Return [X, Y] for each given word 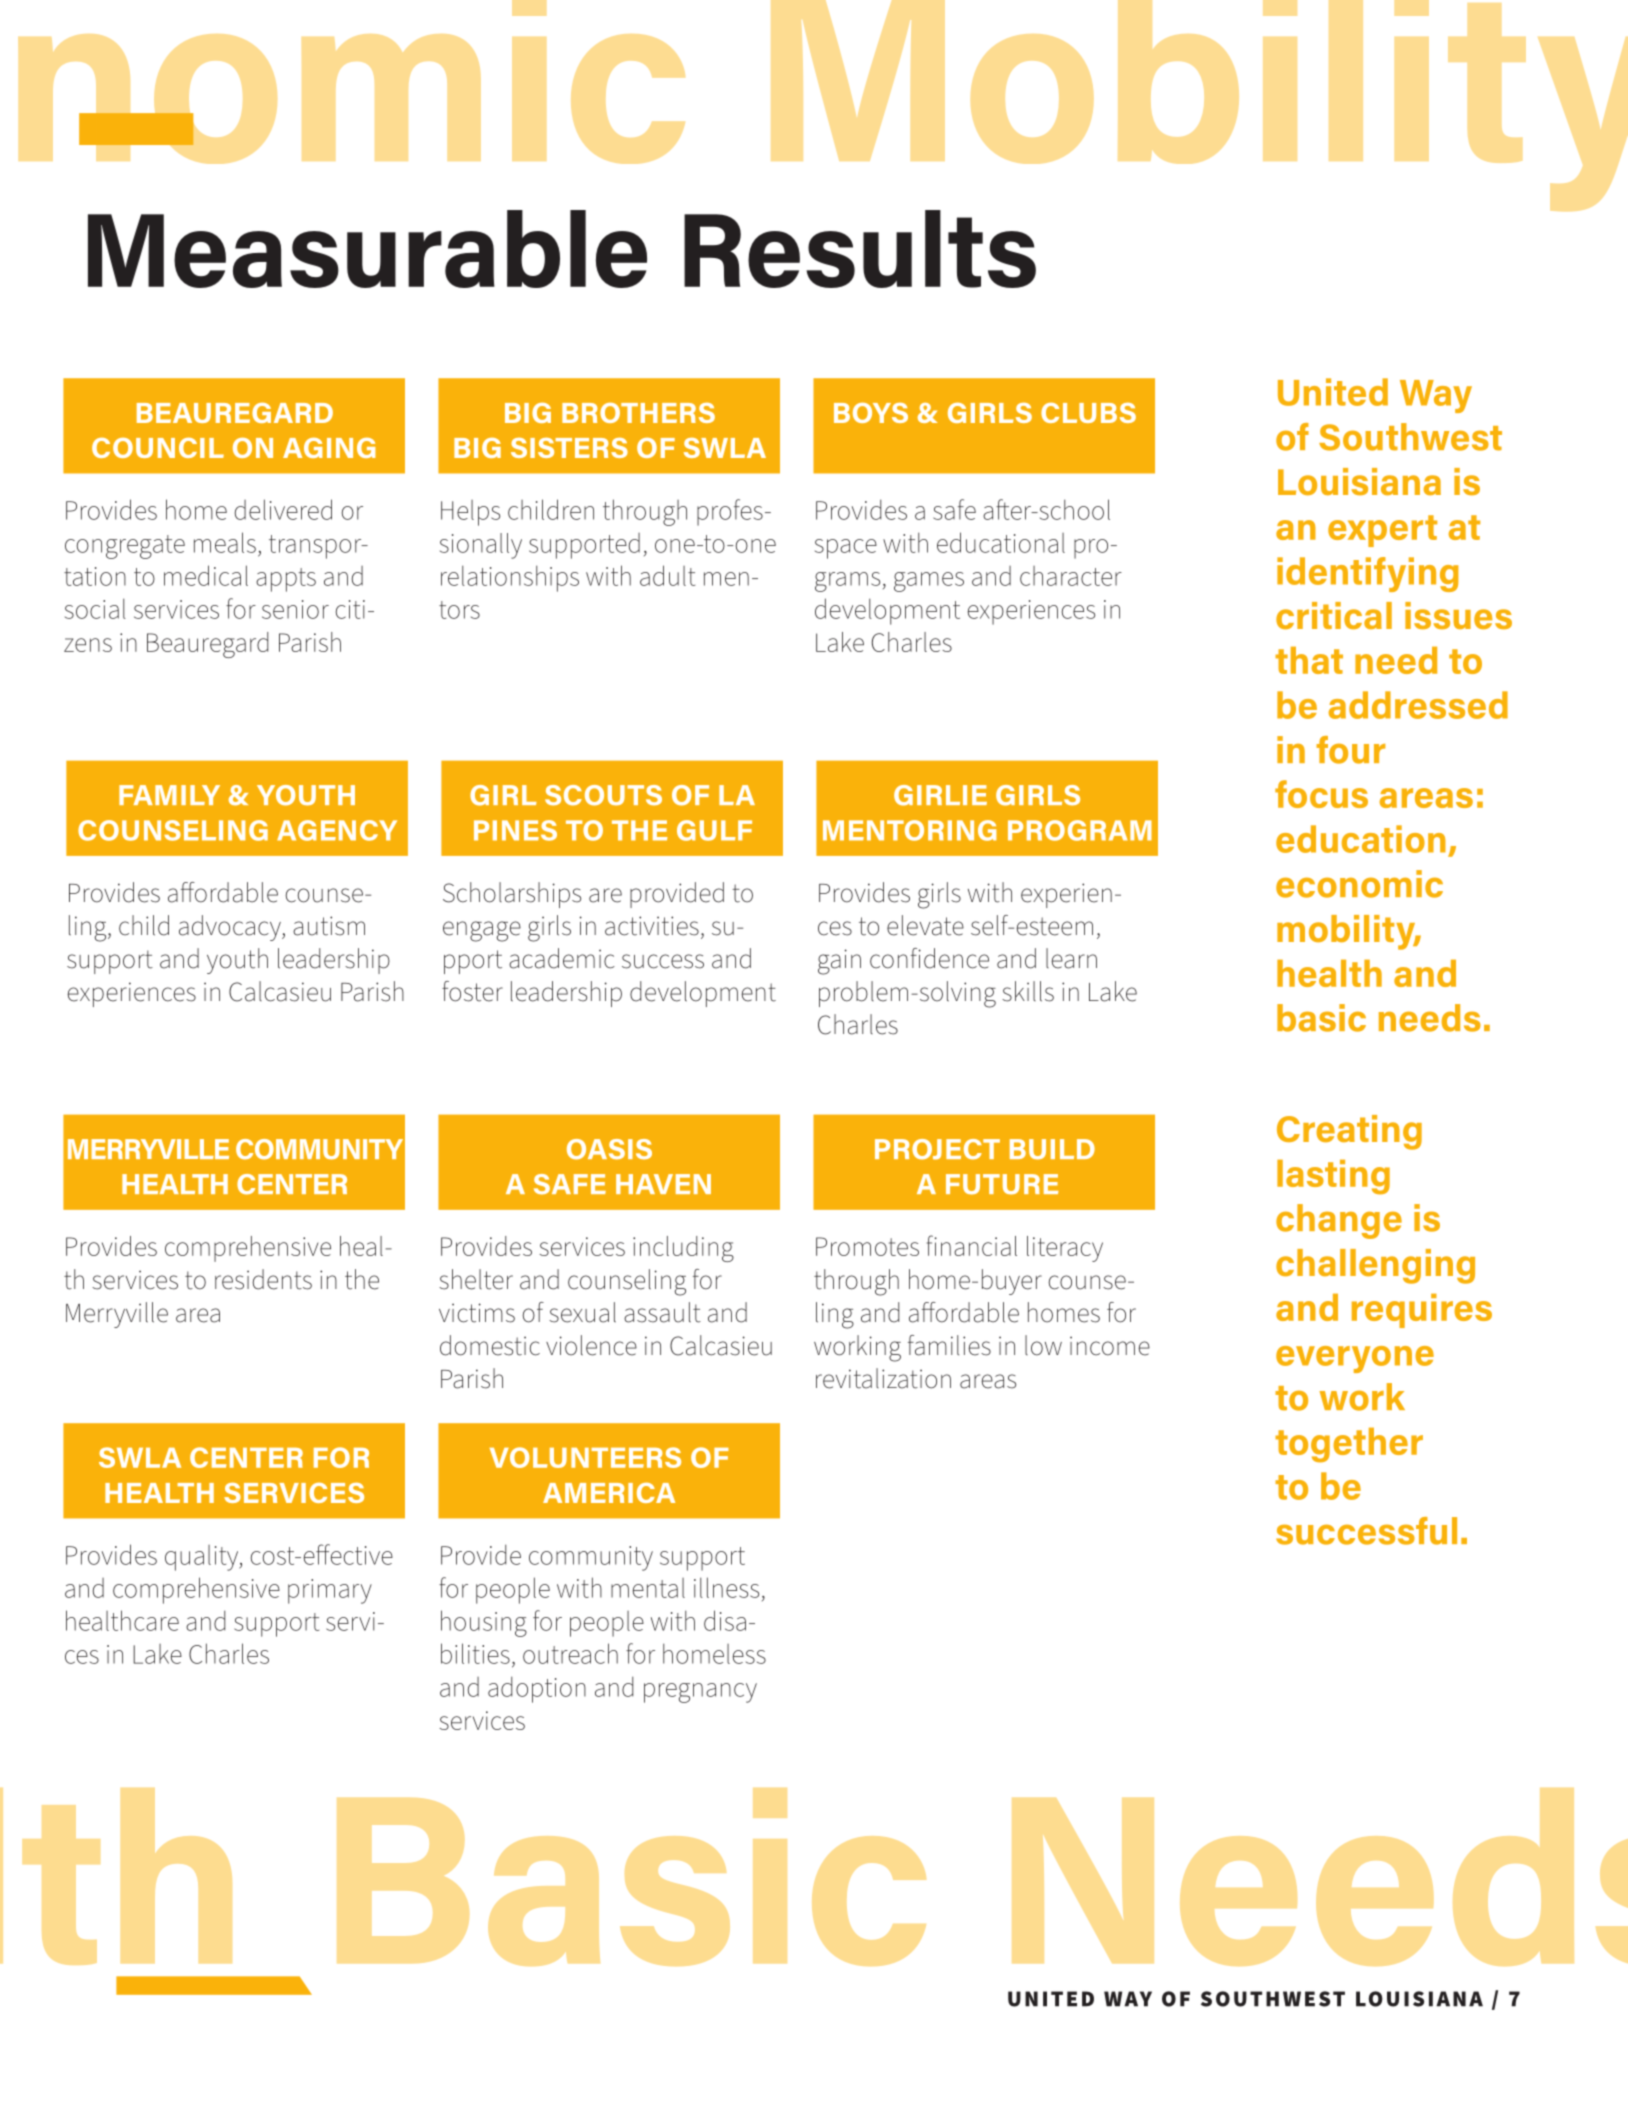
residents [263, 1279]
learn [1071, 958]
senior [295, 609]
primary [330, 1591]
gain [839, 962]
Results [860, 249]
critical [1334, 615]
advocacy [231, 928]
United [1333, 392]
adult [667, 575]
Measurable [367, 249]
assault [662, 1312]
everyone [1355, 1359]
